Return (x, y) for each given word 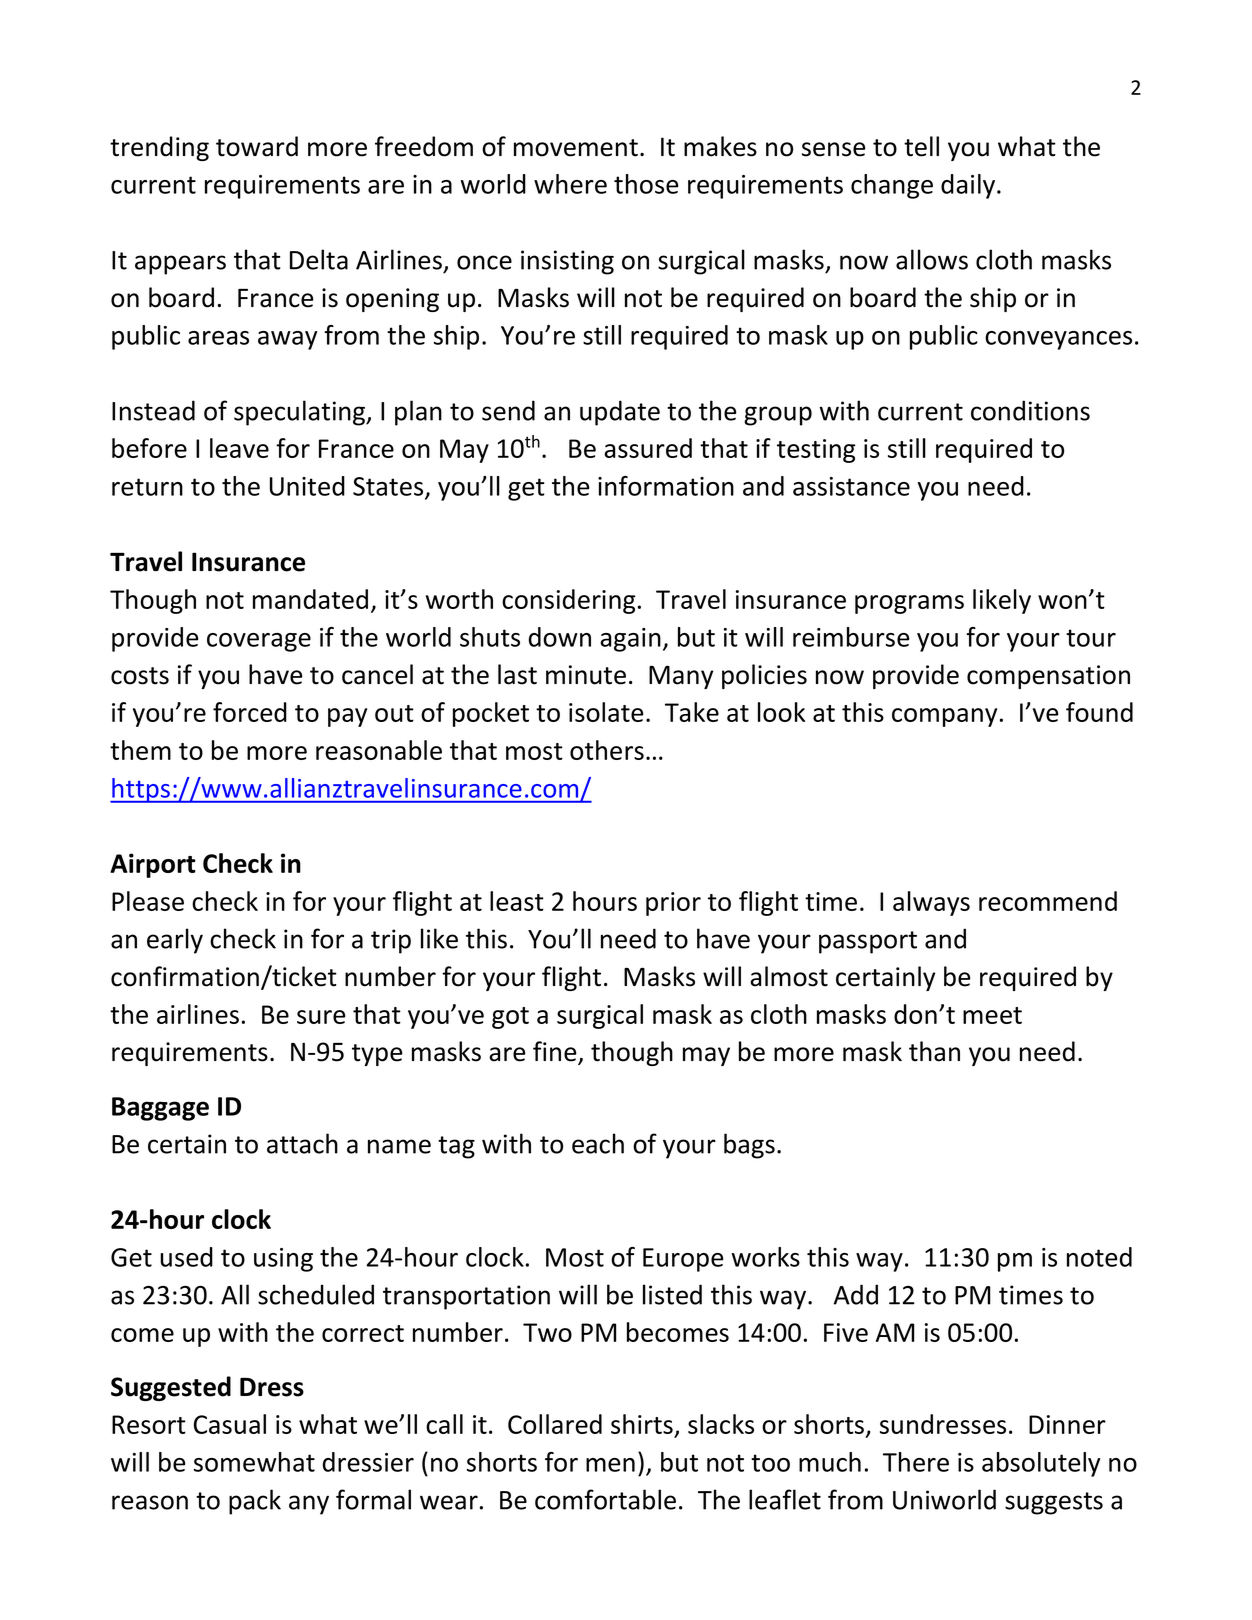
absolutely (1041, 1464)
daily (969, 186)
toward (257, 146)
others (607, 750)
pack (255, 1502)
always (931, 903)
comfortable (605, 1499)
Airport (153, 865)
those (646, 184)
